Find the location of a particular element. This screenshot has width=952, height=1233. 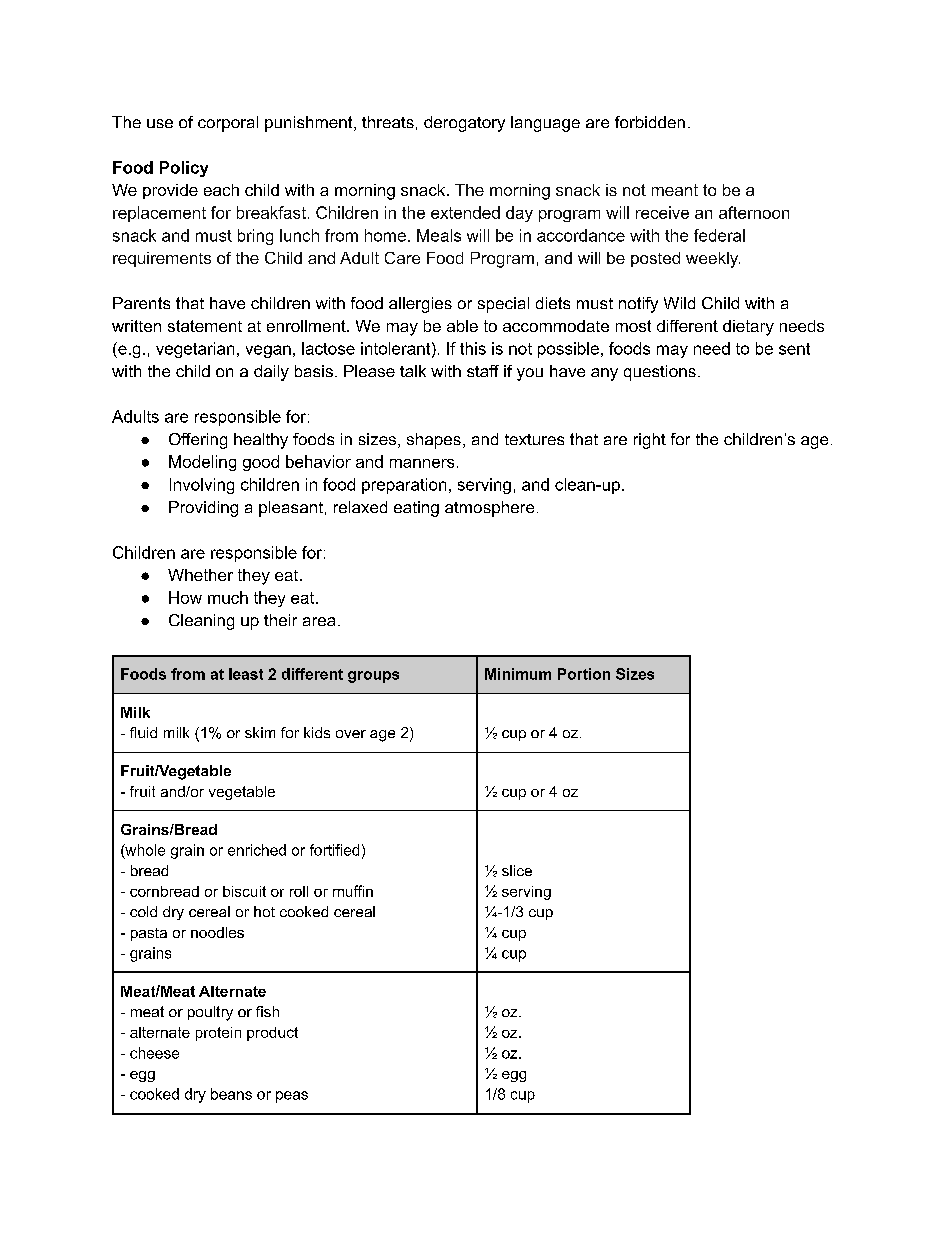

questions is located at coordinates (660, 373).
